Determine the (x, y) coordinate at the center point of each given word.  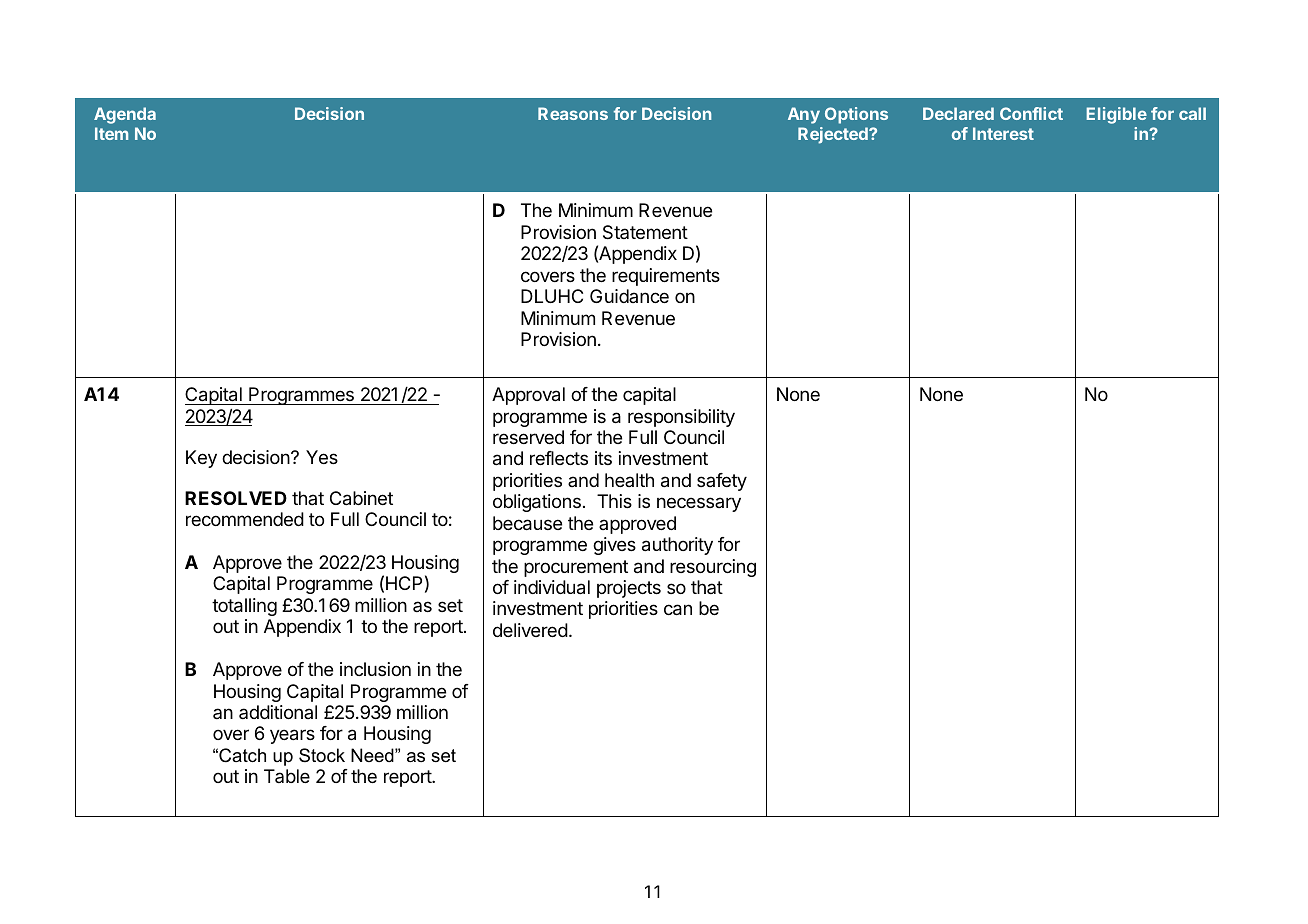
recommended (245, 519)
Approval (528, 396)
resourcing (713, 568)
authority (677, 546)
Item (111, 133)
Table (287, 776)
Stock (322, 755)
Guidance (629, 296)
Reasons (573, 113)
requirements (666, 277)
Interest (1003, 133)
